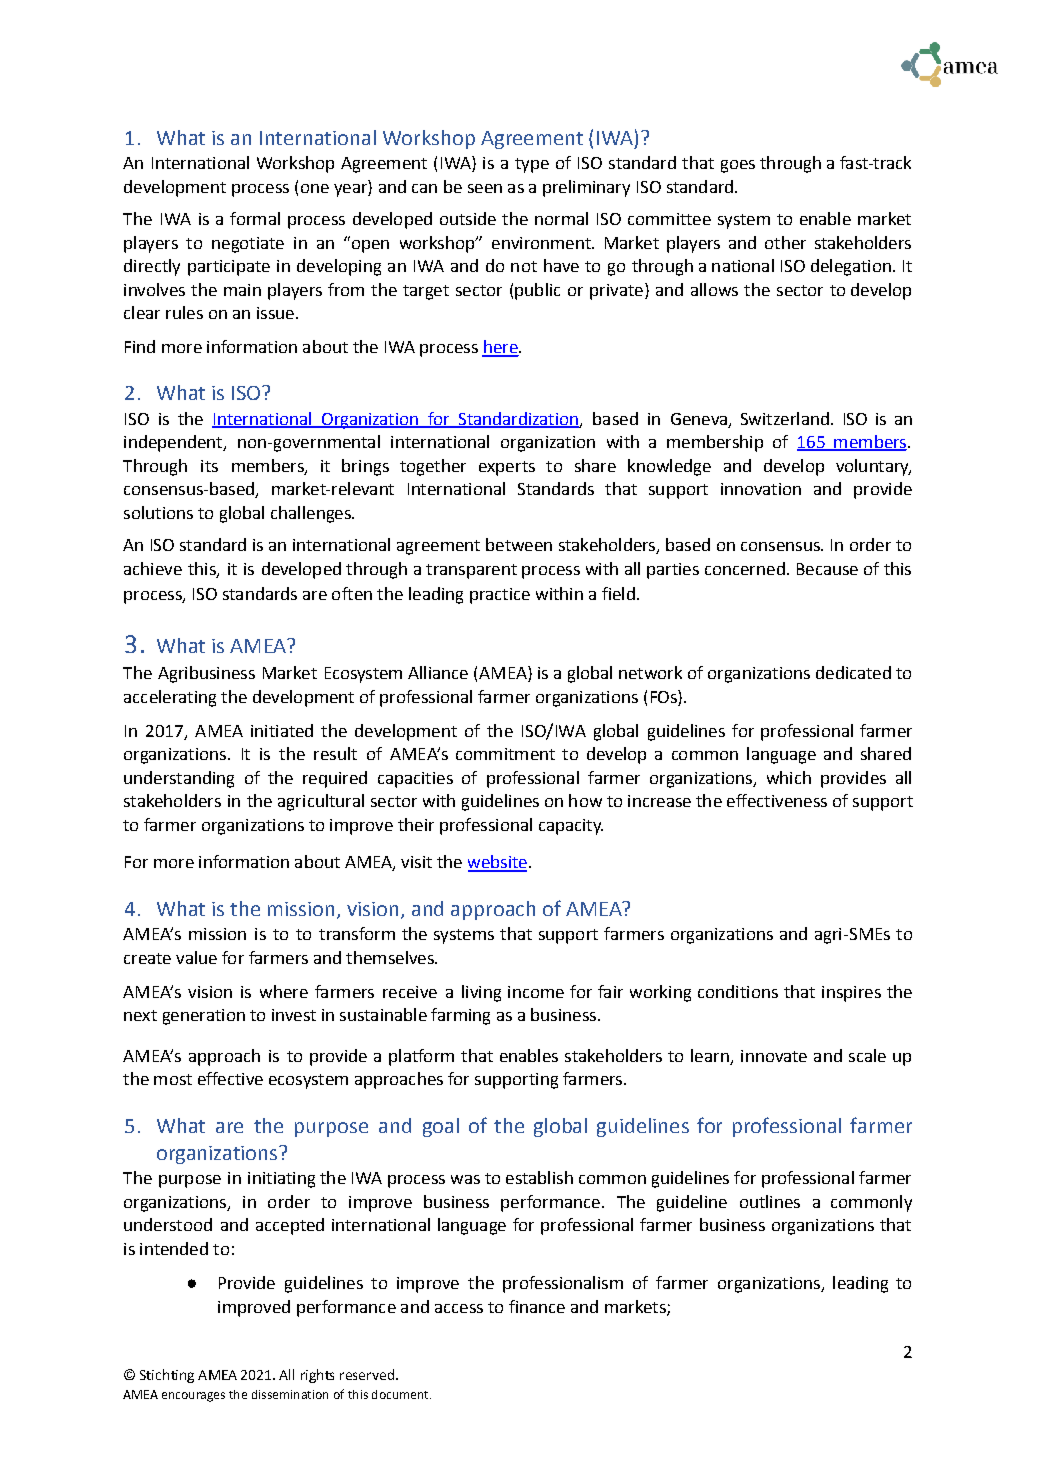 This screenshot has height=1465, width=1037. I want to click on dedicated, so click(853, 672).
